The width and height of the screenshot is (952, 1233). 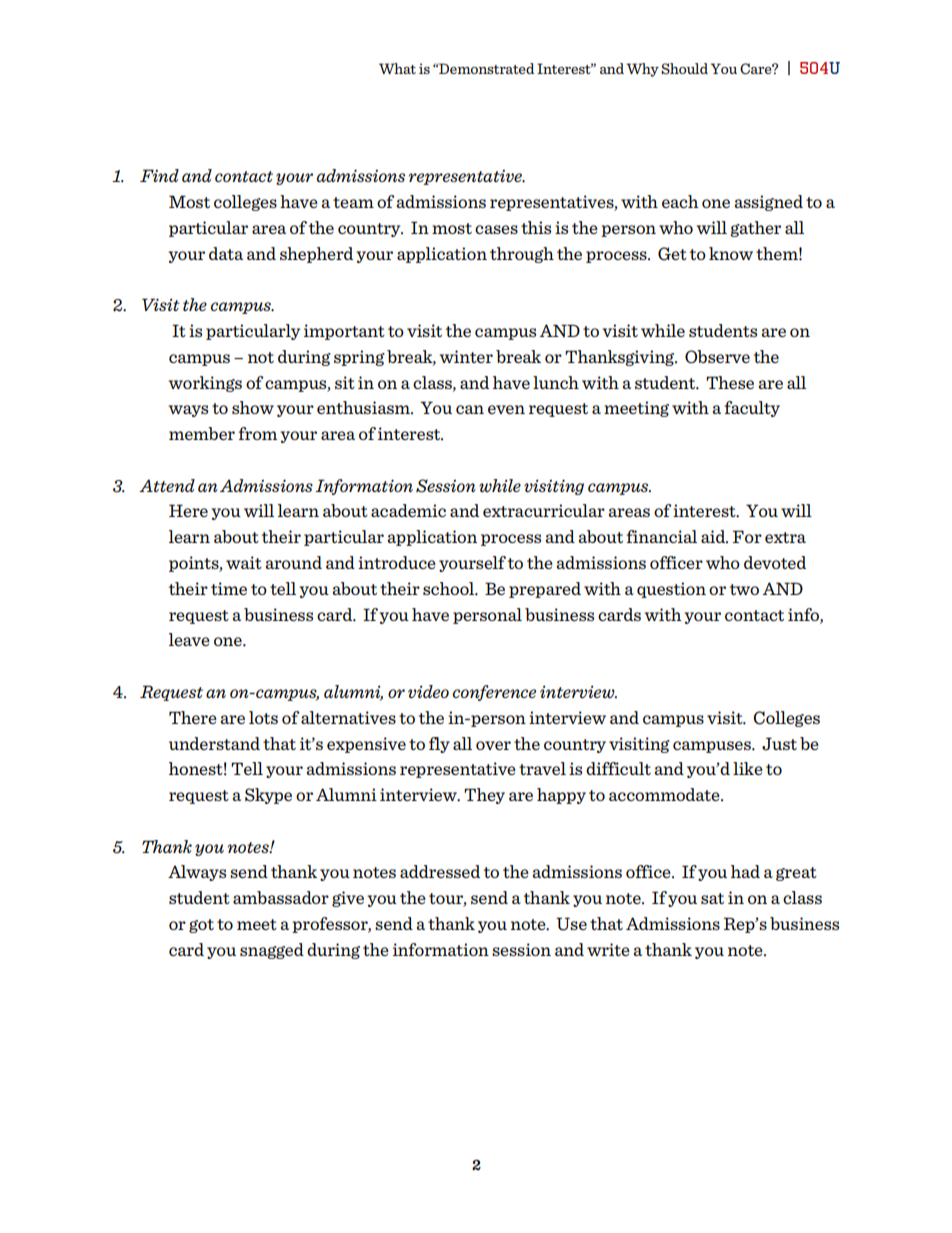 What do you see at coordinates (244, 562) in the screenshot?
I see `wait` at bounding box center [244, 562].
